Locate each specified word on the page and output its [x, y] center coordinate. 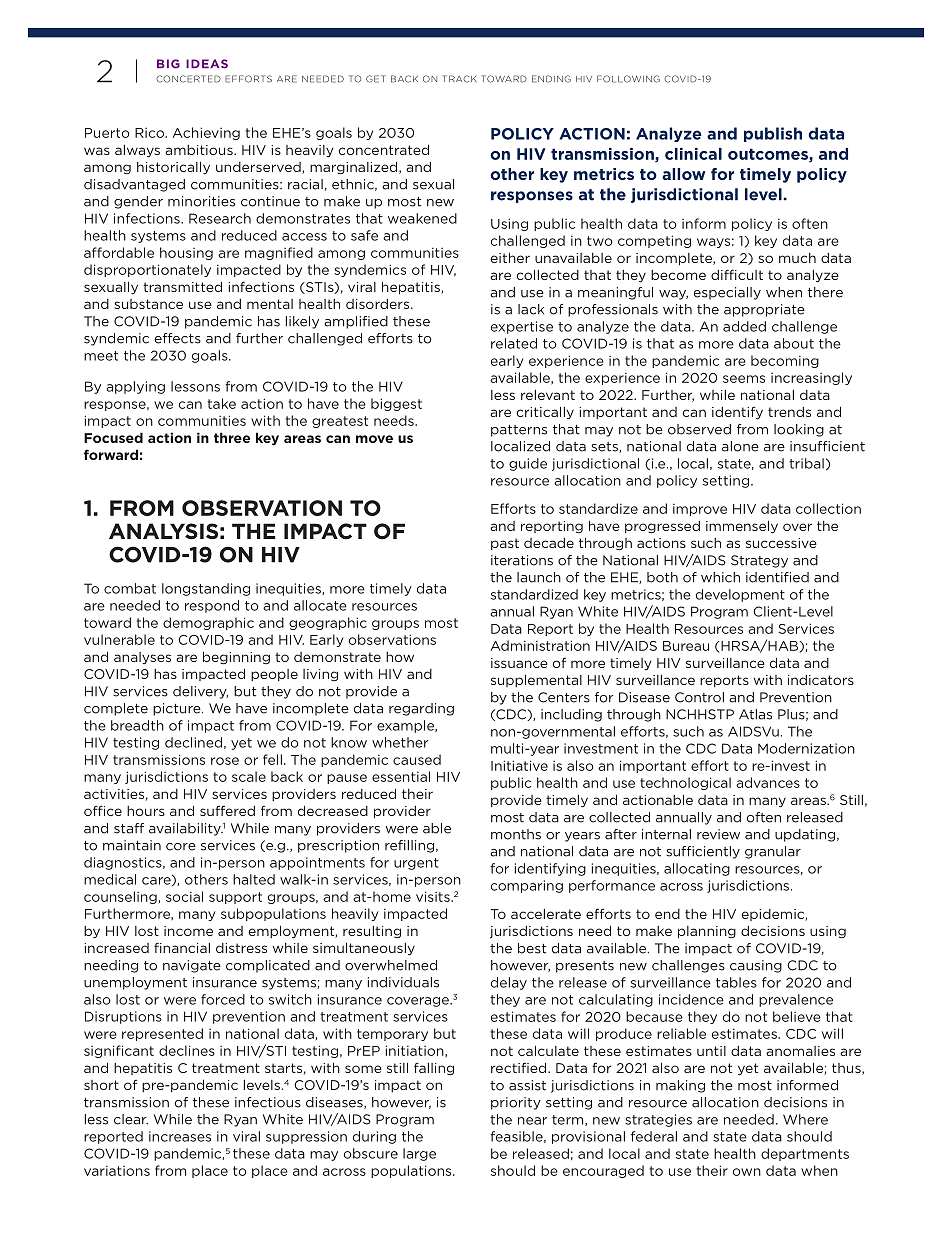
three [232, 437]
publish [773, 134]
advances [768, 782]
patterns [519, 431]
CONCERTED [188, 79]
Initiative [519, 765]
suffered [227, 810]
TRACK [459, 79]
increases [180, 1136]
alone [740, 446]
